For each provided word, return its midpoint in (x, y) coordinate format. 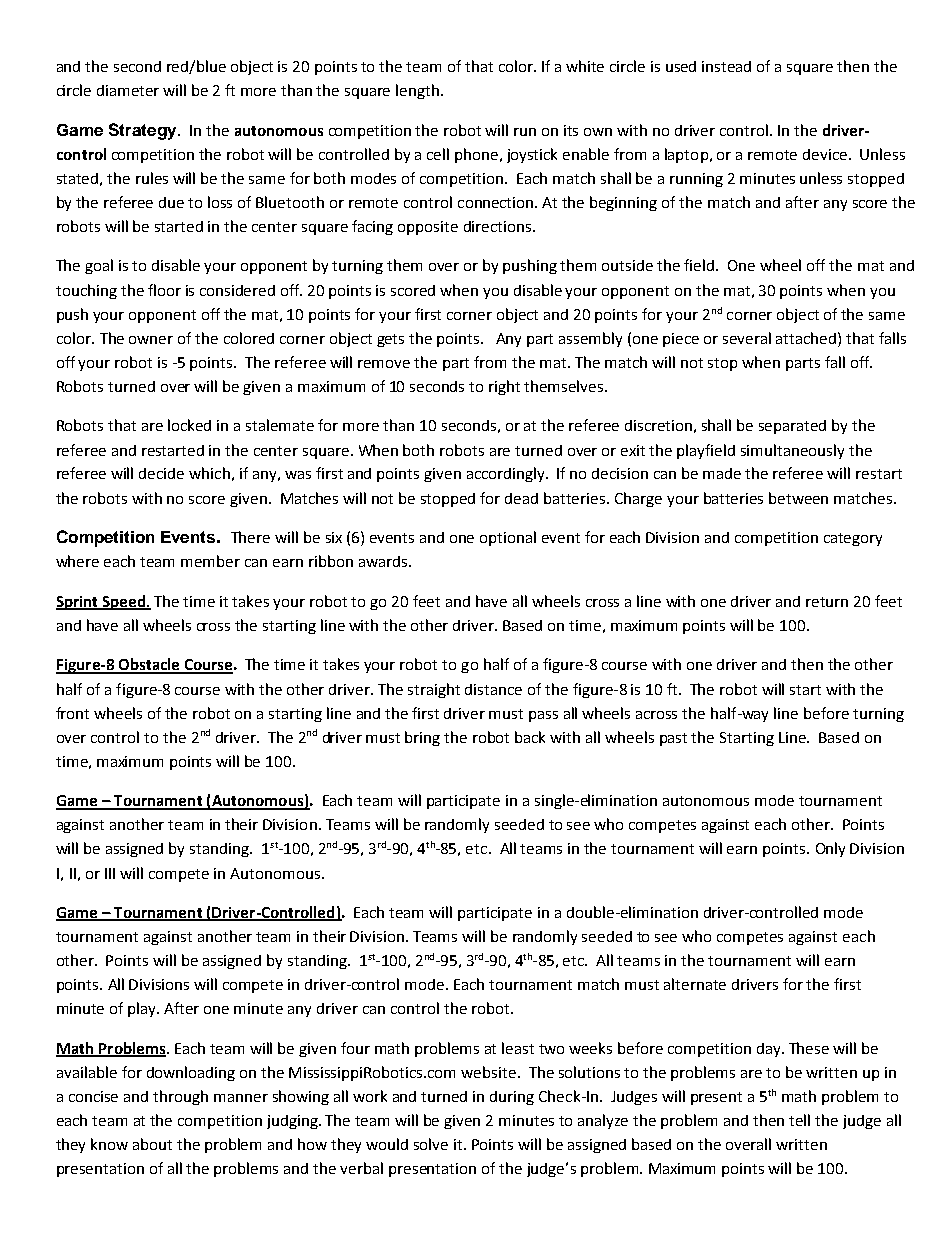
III (110, 873)
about (152, 1144)
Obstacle (149, 665)
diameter (128, 90)
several (747, 338)
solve (431, 1144)
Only (830, 849)
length (417, 91)
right (504, 387)
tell (799, 1120)
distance (493, 689)
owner (151, 340)
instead (726, 66)
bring (422, 738)
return (827, 602)
